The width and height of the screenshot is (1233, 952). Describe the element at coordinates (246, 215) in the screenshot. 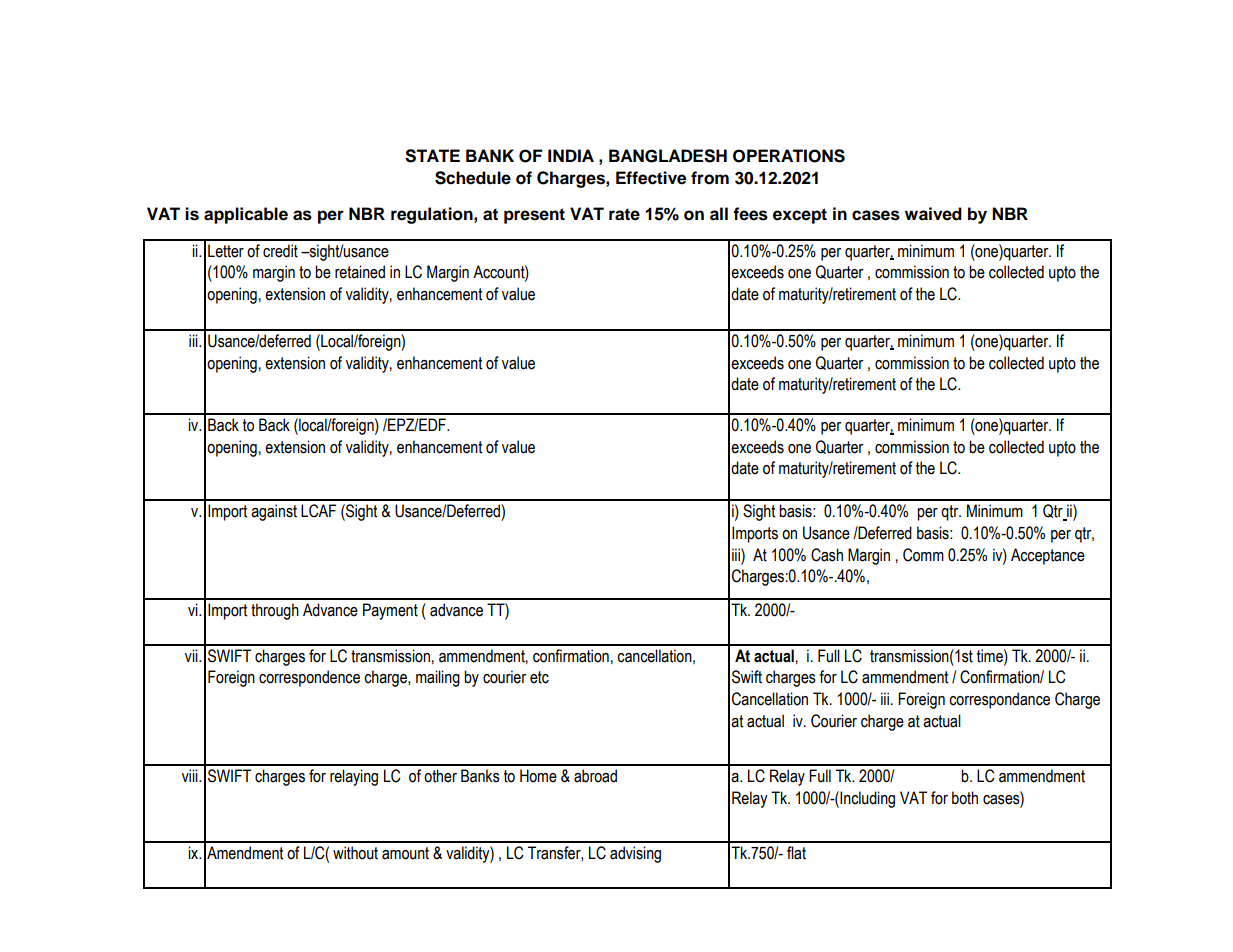

I see `applicable` at that location.
